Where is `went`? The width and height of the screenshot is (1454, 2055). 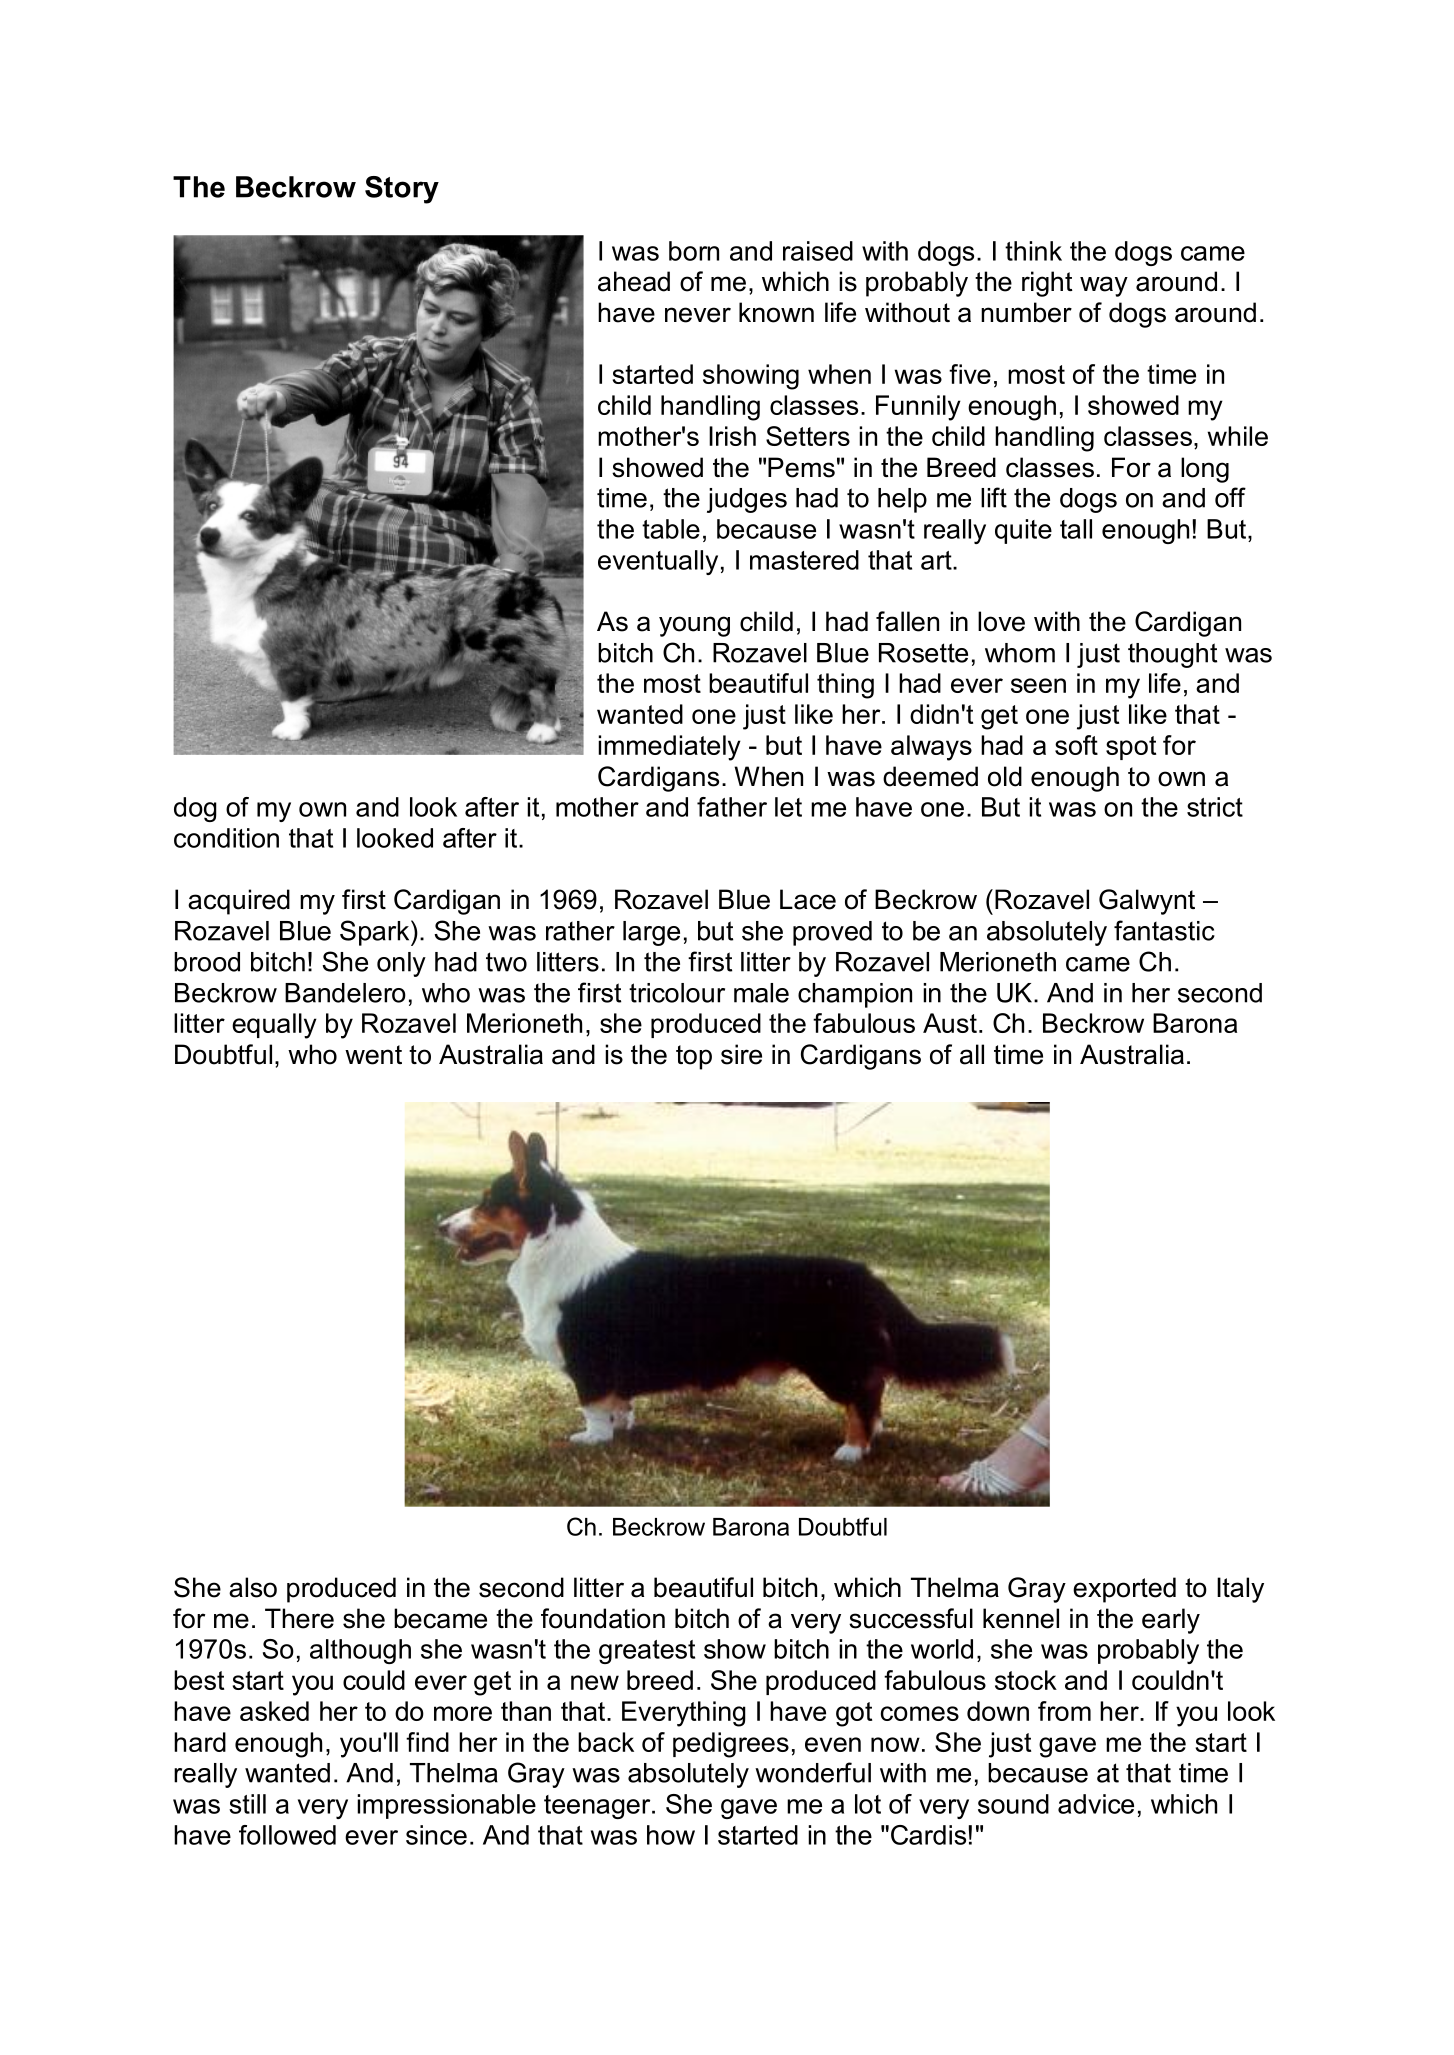
went is located at coordinates (373, 1055).
